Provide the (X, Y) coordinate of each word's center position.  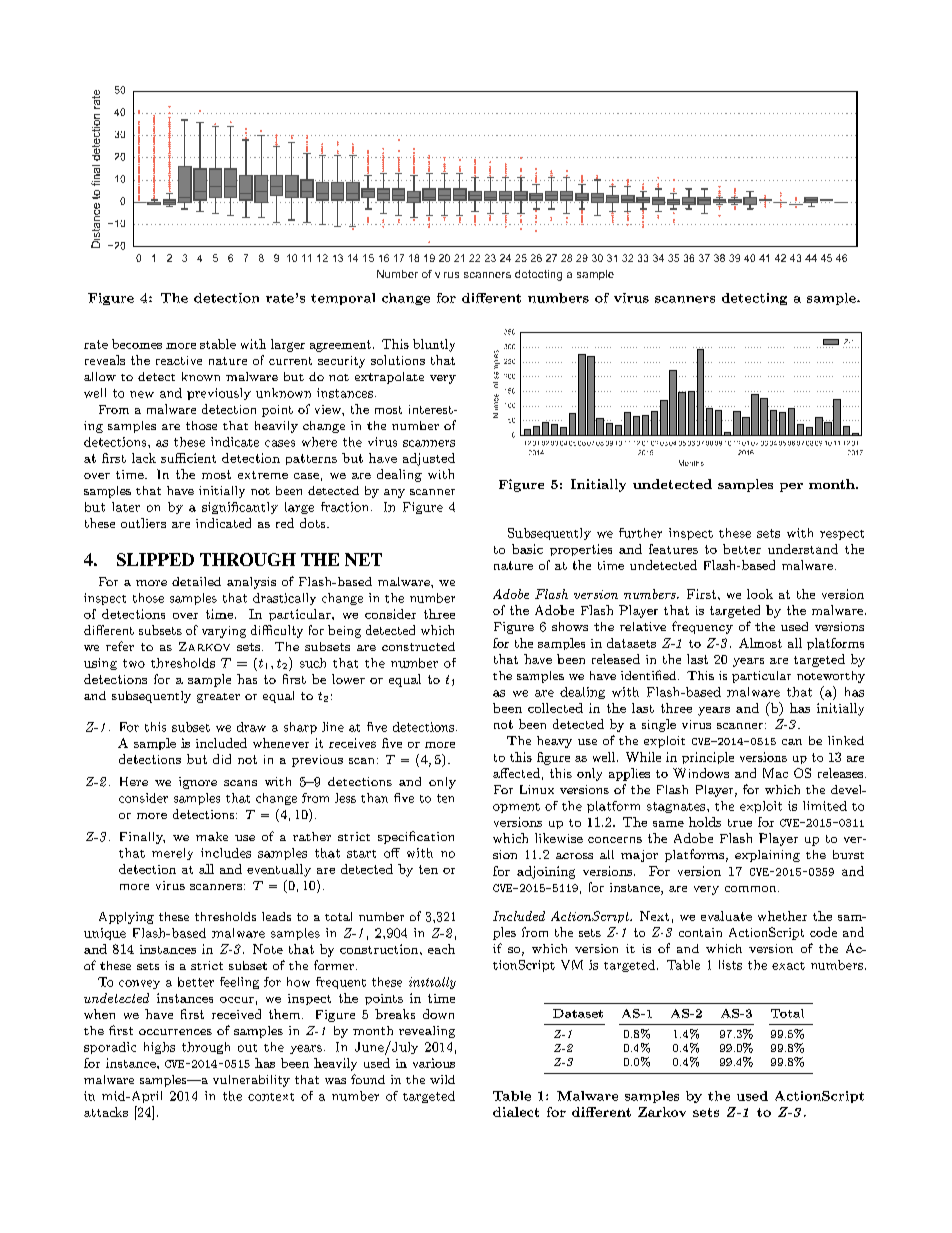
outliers (143, 523)
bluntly (434, 345)
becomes (137, 344)
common (752, 889)
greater (218, 698)
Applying (126, 918)
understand (803, 549)
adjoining (546, 872)
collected (555, 708)
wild (442, 1079)
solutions (398, 360)
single (659, 725)
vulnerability (251, 1081)
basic (527, 549)
